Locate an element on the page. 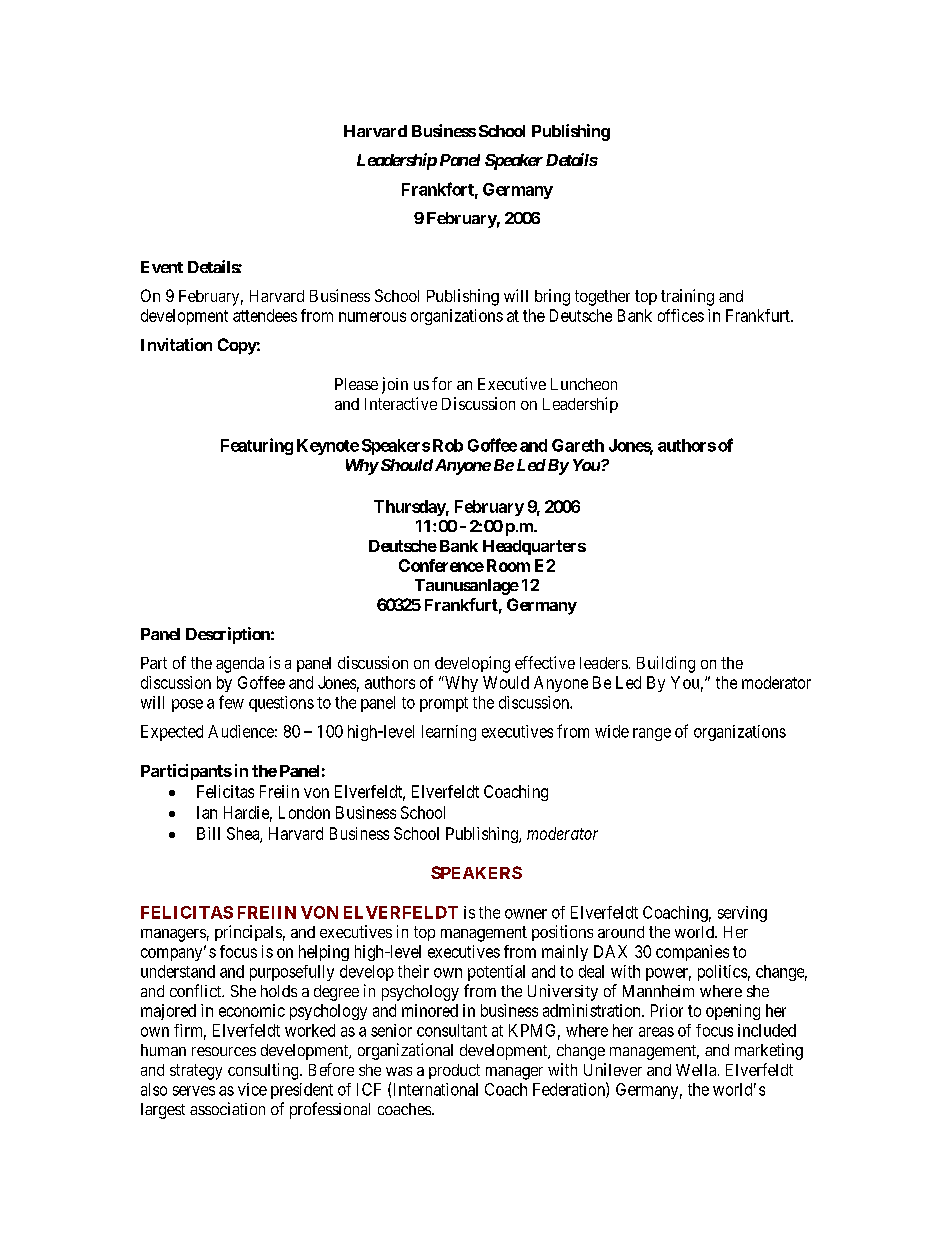  product is located at coordinates (454, 1071).
